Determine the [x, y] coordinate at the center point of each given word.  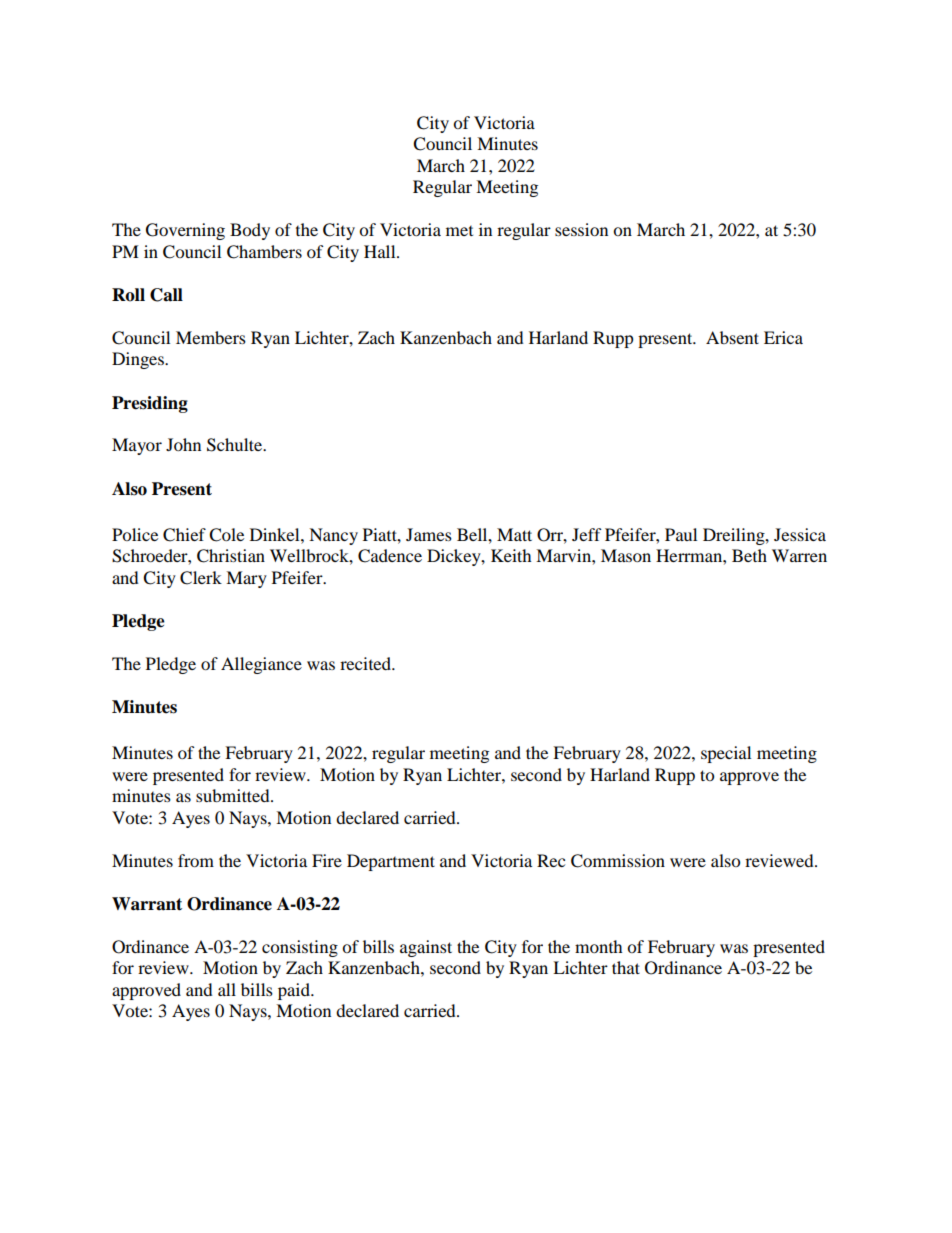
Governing [185, 231]
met [459, 231]
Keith [511, 555]
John [183, 444]
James [429, 534]
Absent [732, 337]
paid [295, 991]
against [426, 948]
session [581, 229]
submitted [234, 795]
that [626, 967]
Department [391, 862]
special [726, 754]
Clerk [201, 578]
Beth [749, 555]
